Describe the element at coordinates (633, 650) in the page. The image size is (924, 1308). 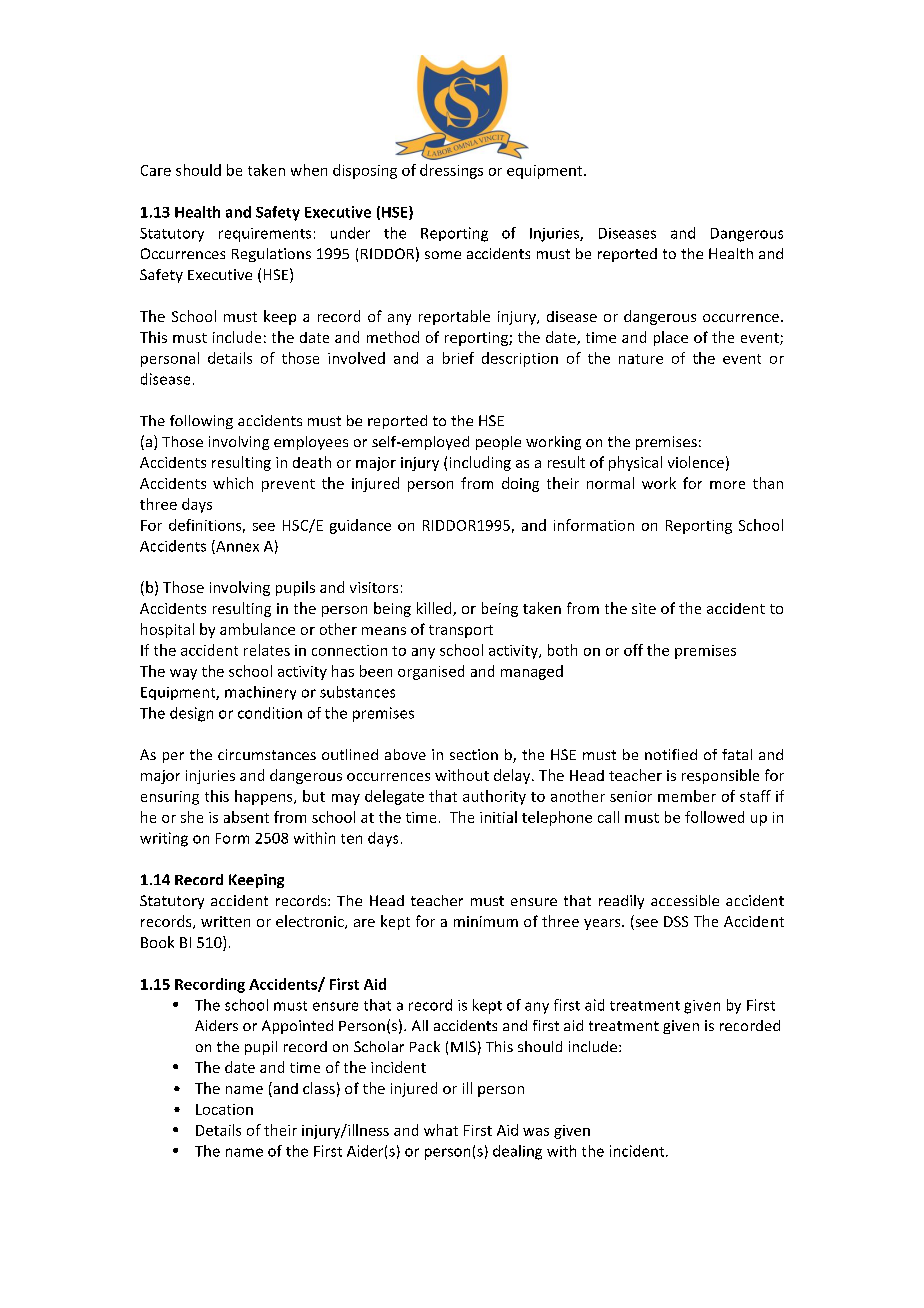
I see `off` at that location.
